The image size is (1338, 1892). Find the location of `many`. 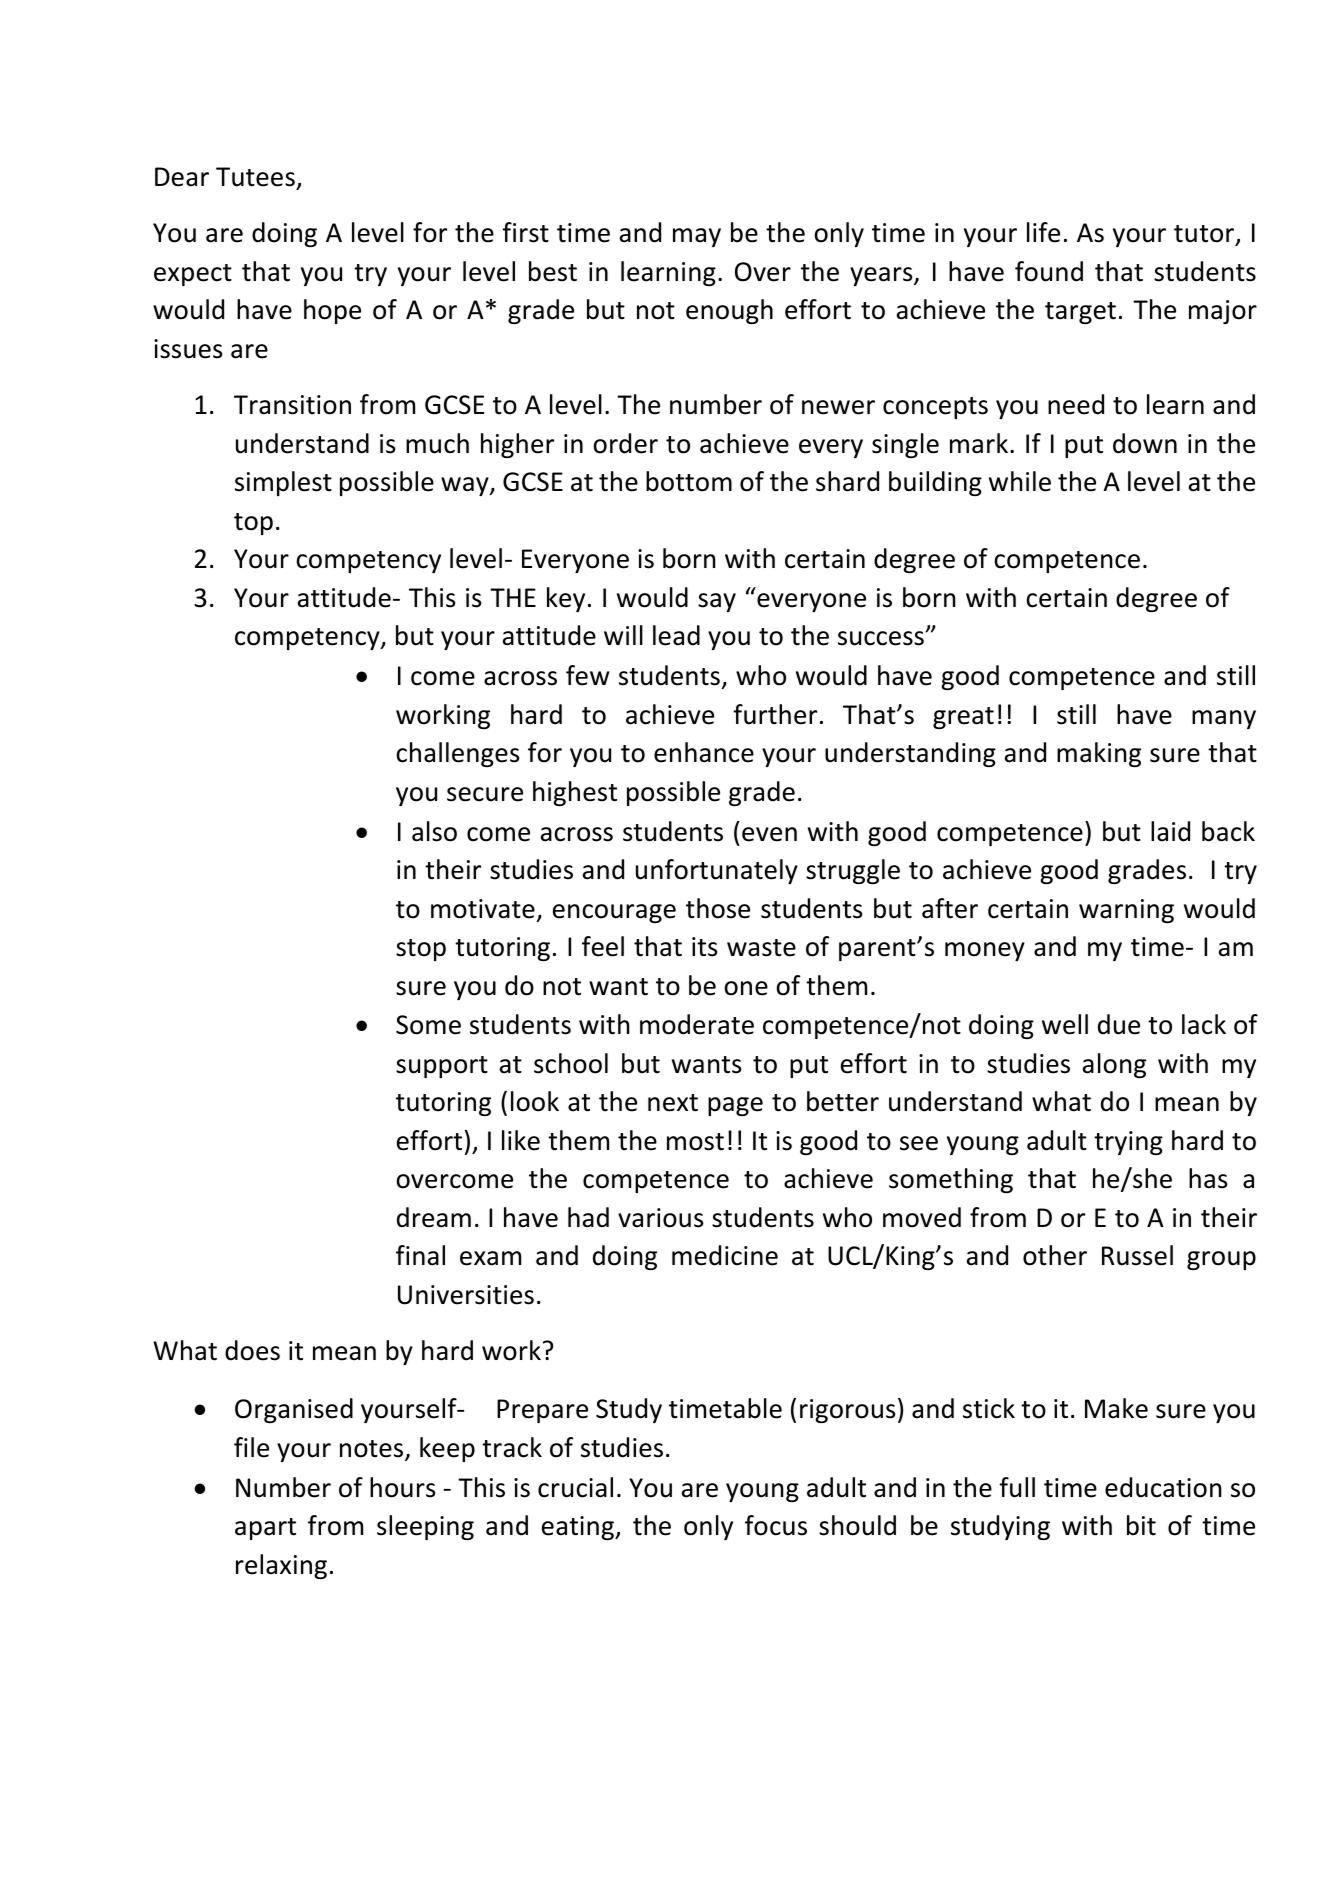

many is located at coordinates (1224, 719).
